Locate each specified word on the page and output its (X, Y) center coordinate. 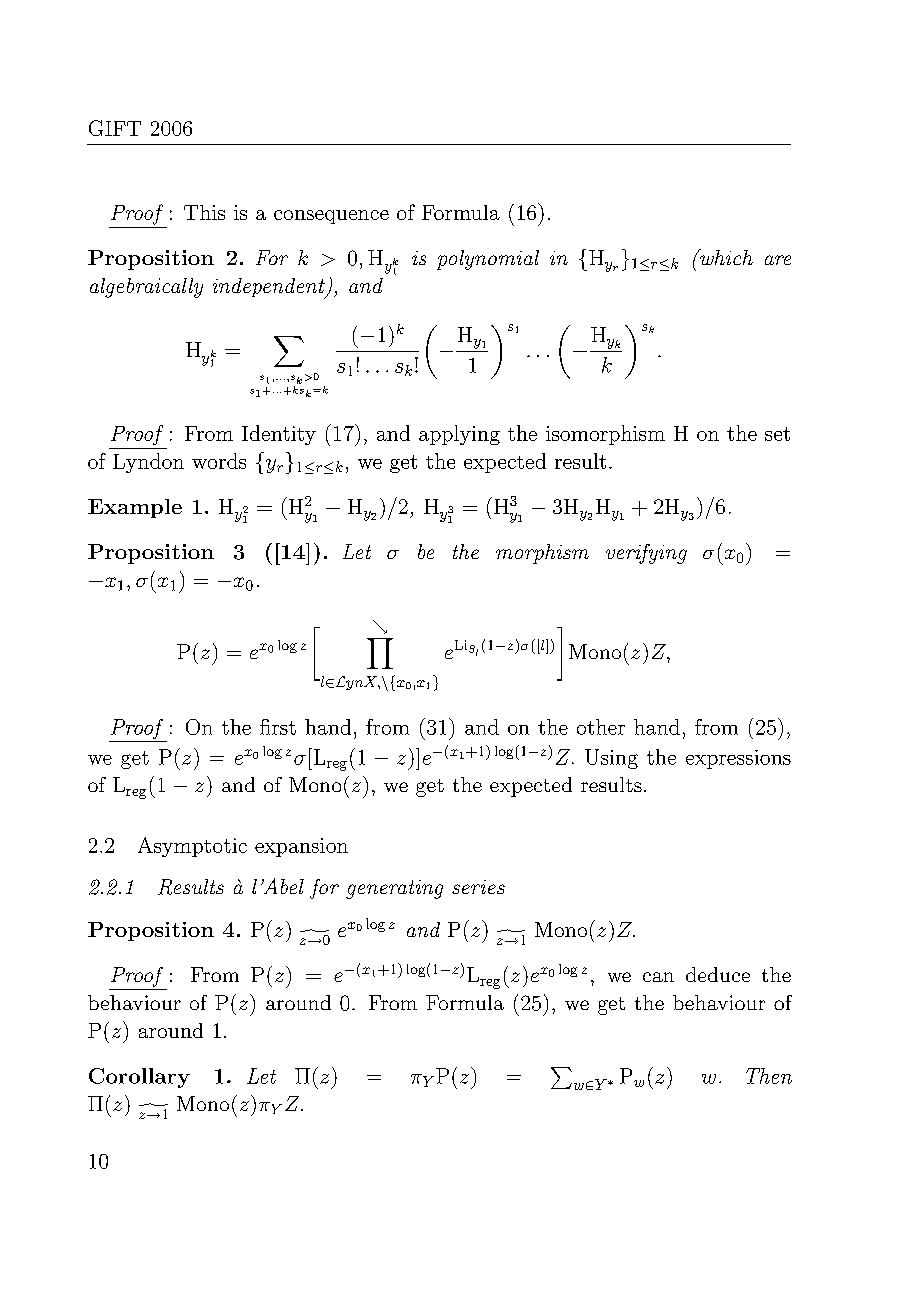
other (601, 727)
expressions (738, 759)
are (778, 260)
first (278, 727)
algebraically (146, 288)
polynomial (488, 260)
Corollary (139, 1078)
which (725, 257)
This (204, 212)
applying (459, 435)
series (478, 887)
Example (135, 508)
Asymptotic (192, 847)
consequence (331, 217)
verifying (646, 554)
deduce (718, 974)
